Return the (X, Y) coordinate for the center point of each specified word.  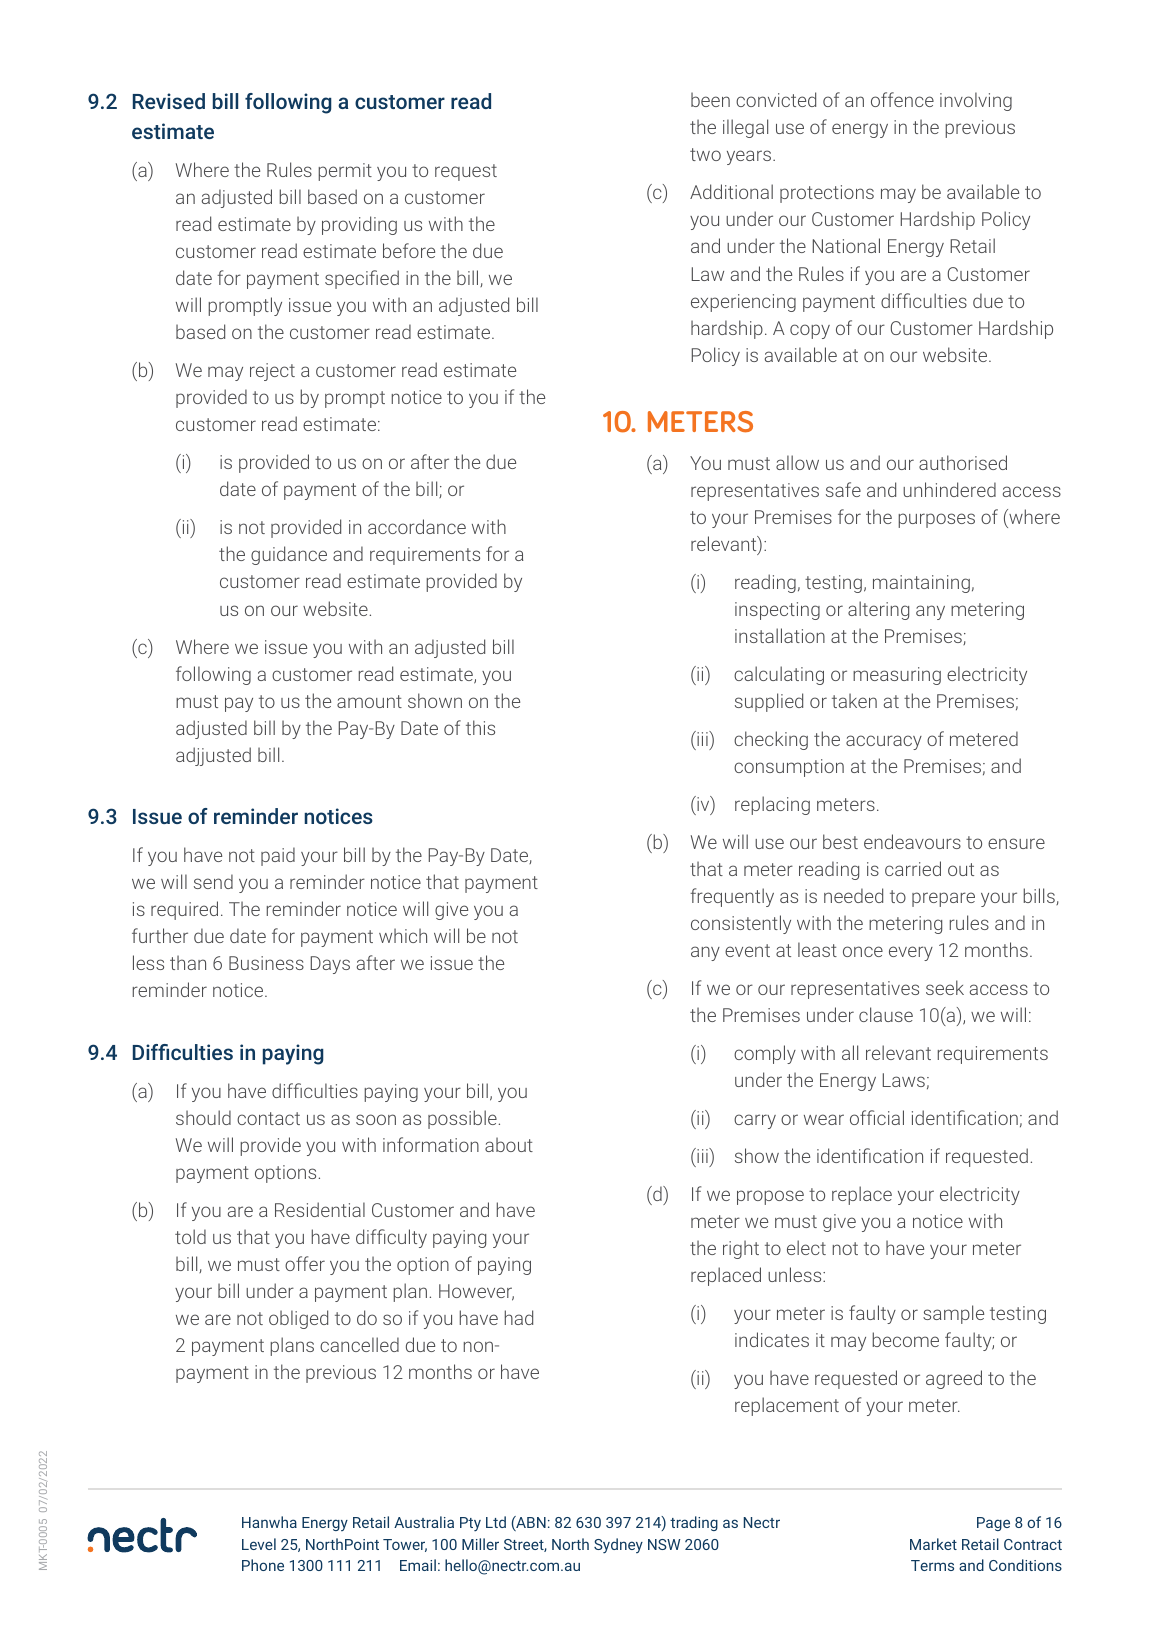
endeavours (912, 841)
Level (259, 1544)
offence (902, 99)
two (705, 154)
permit (345, 172)
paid (278, 856)
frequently (732, 897)
